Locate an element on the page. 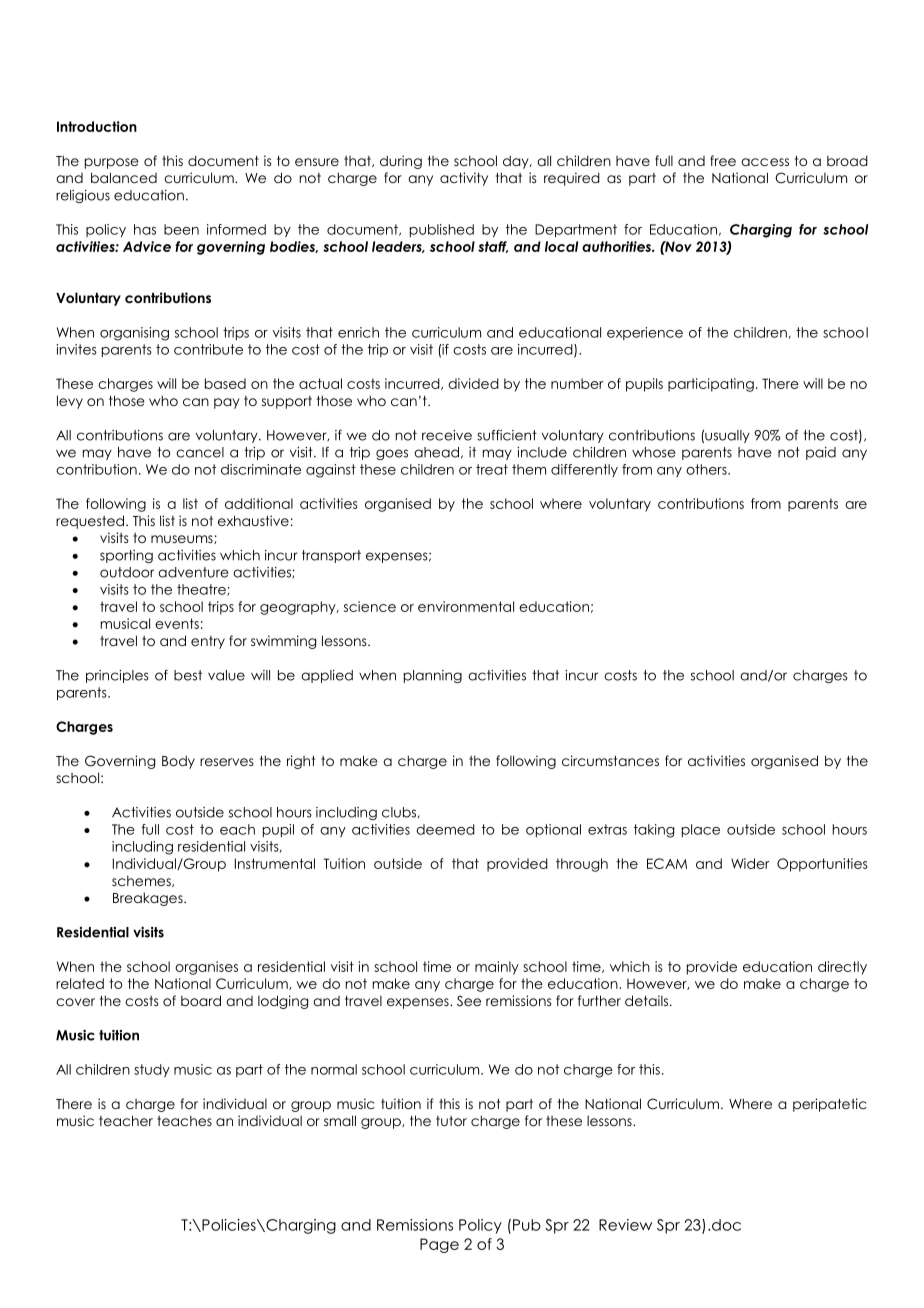 This page has width=924, height=1308. balanced is located at coordinates (124, 177).
